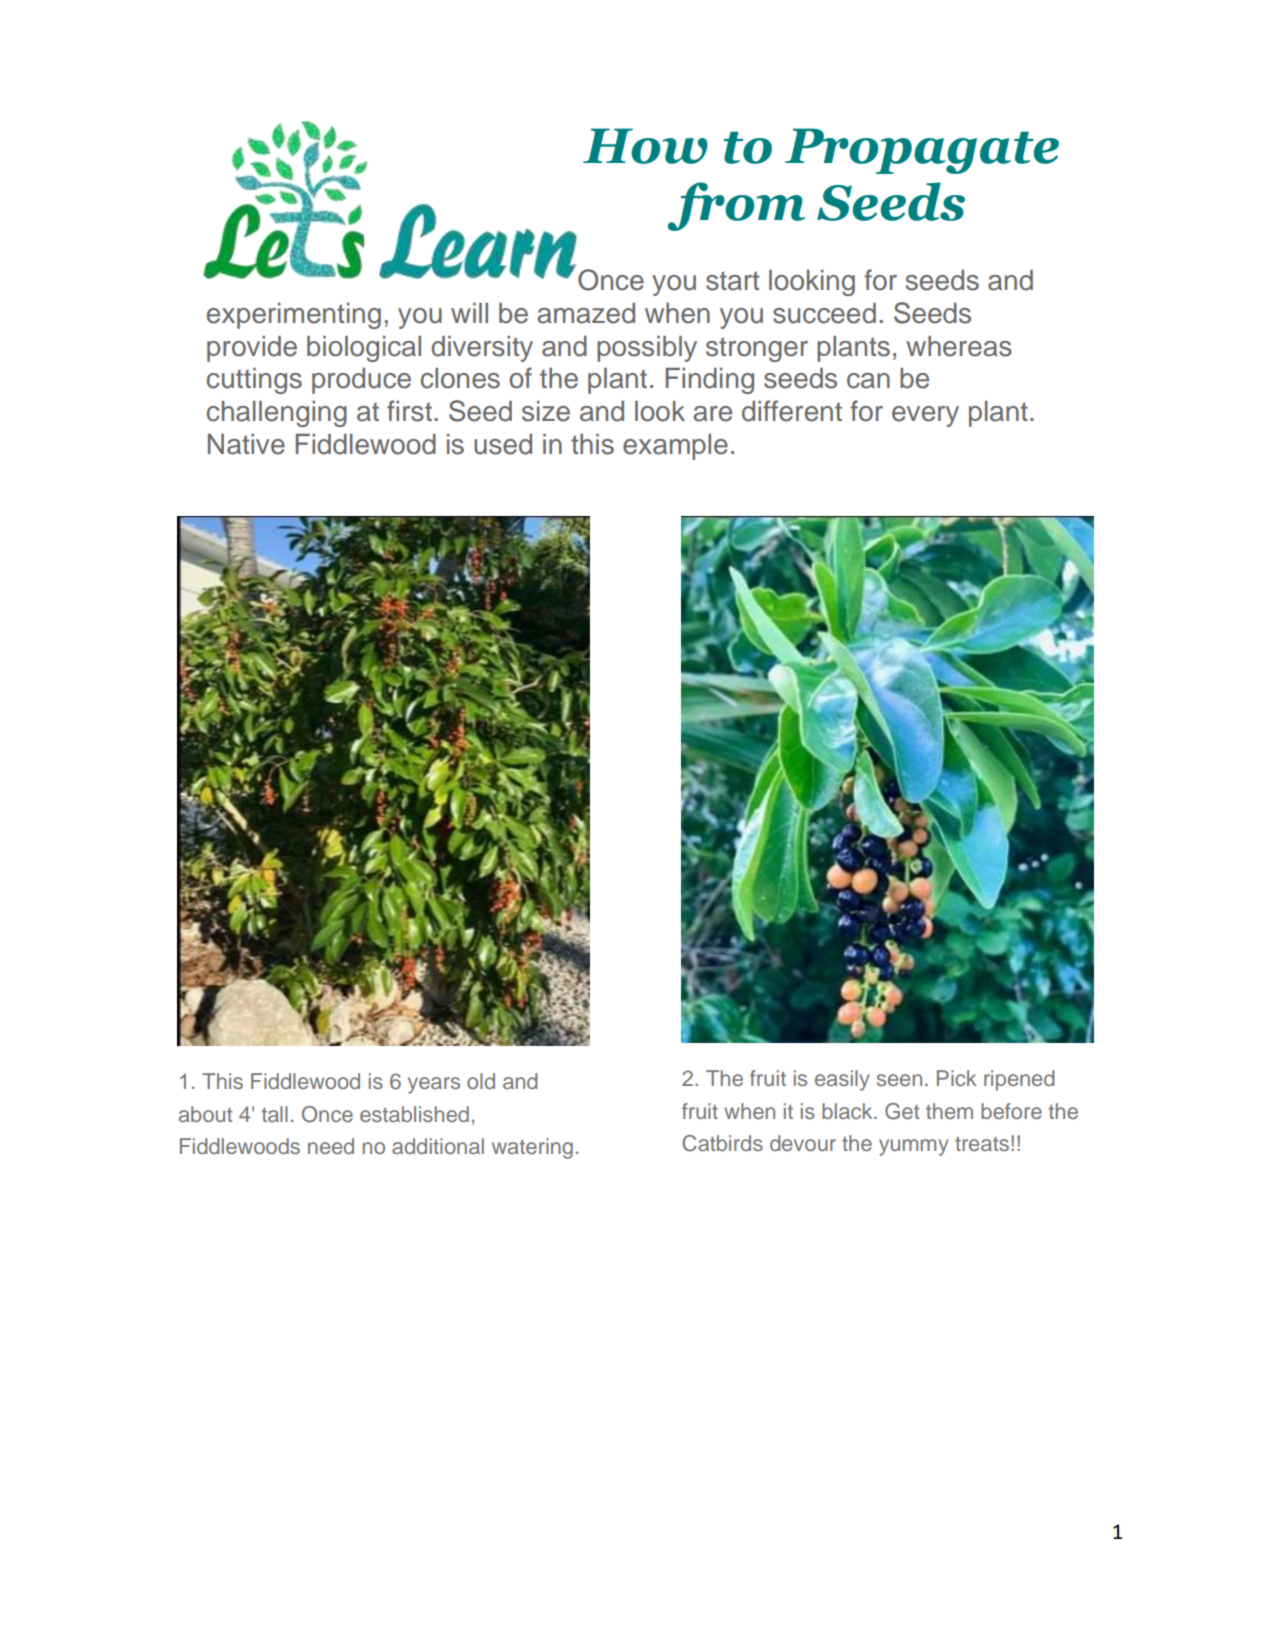 This image has height=1648, width=1273. I want to click on Native, so click(246, 444).
